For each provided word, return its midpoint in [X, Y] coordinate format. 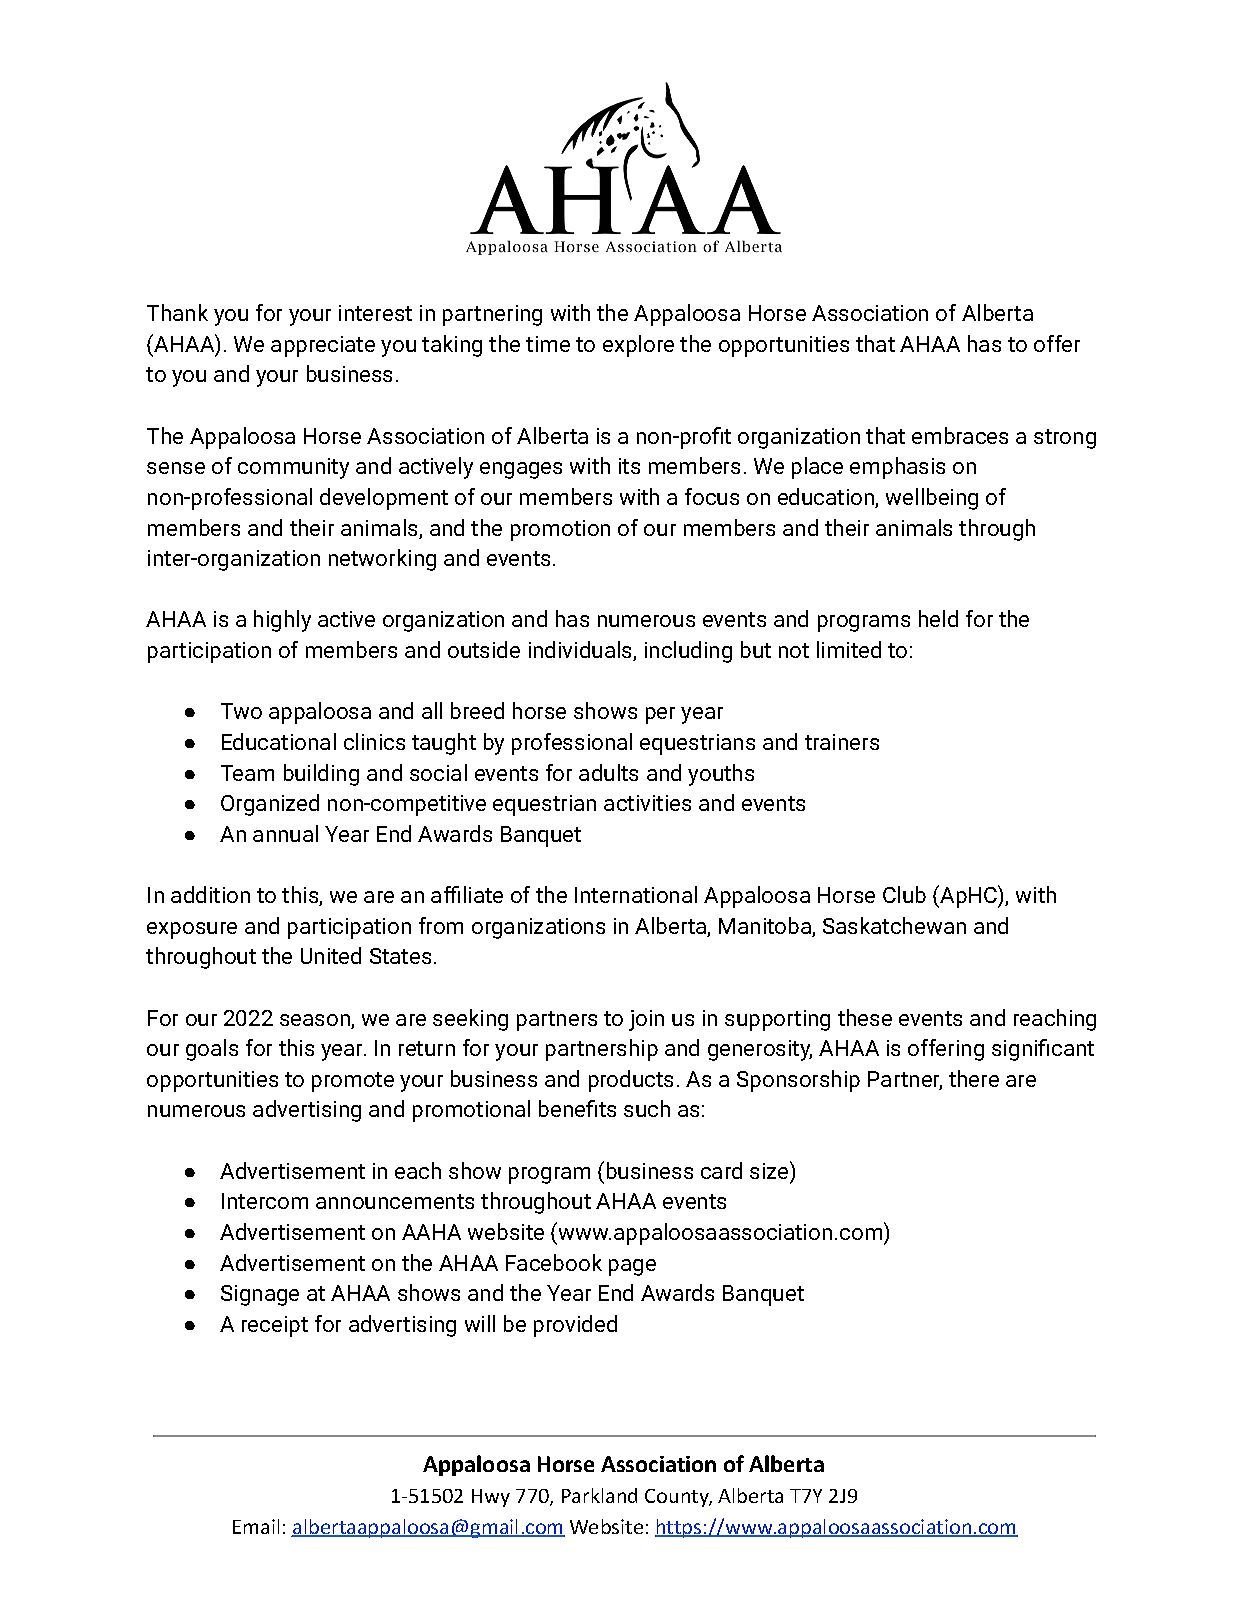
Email [256, 1526]
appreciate [323, 346]
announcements [395, 1201]
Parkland [599, 1495]
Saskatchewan [894, 925]
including [688, 652]
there [974, 1078]
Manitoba [766, 927]
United [331, 955]
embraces [960, 435]
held [938, 618]
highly [282, 621]
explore [638, 346]
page [632, 1267]
